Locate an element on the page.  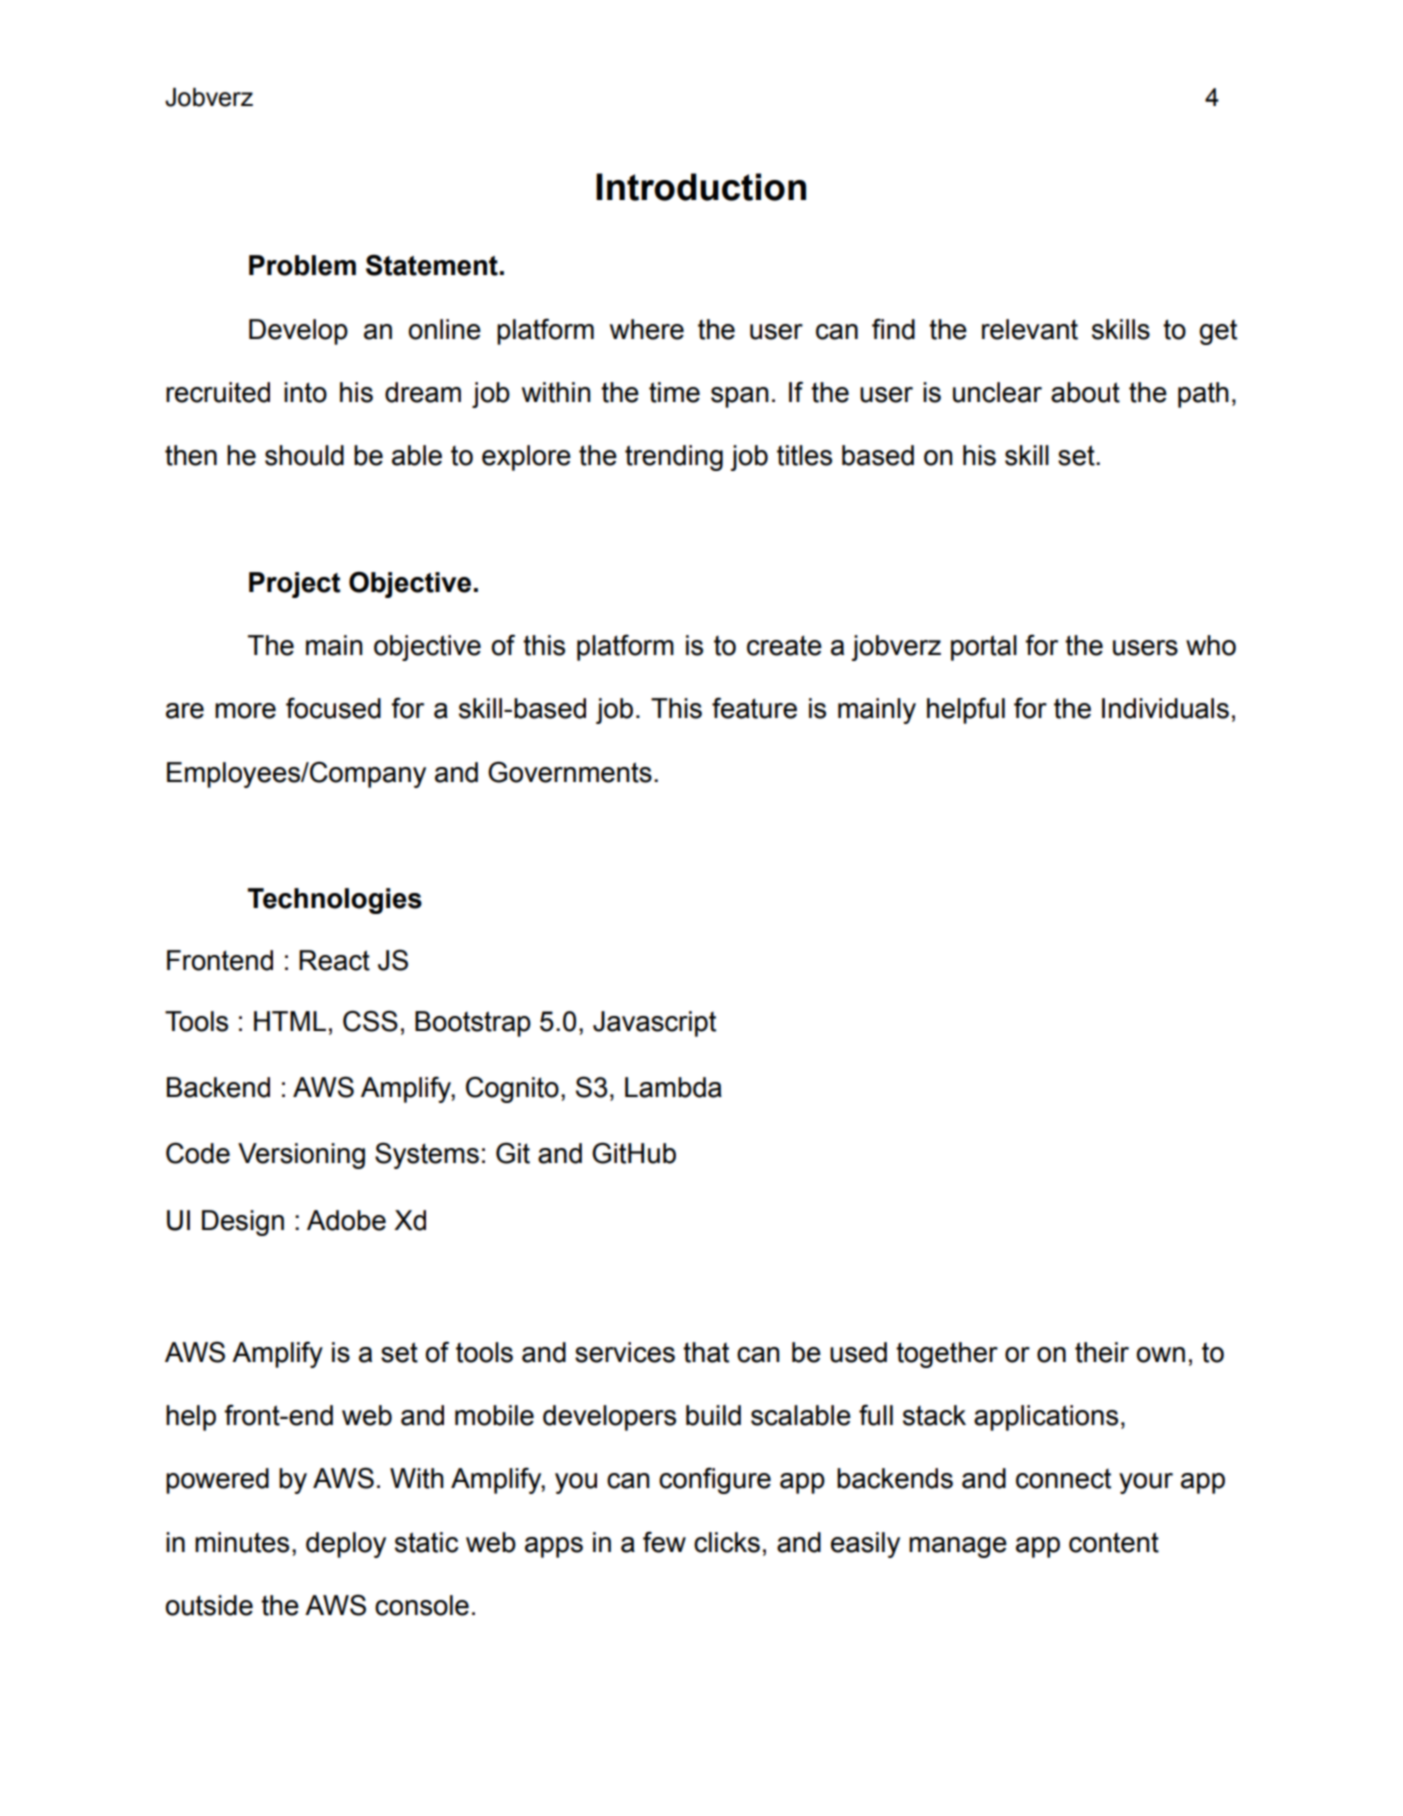
clicks is located at coordinates (727, 1542).
